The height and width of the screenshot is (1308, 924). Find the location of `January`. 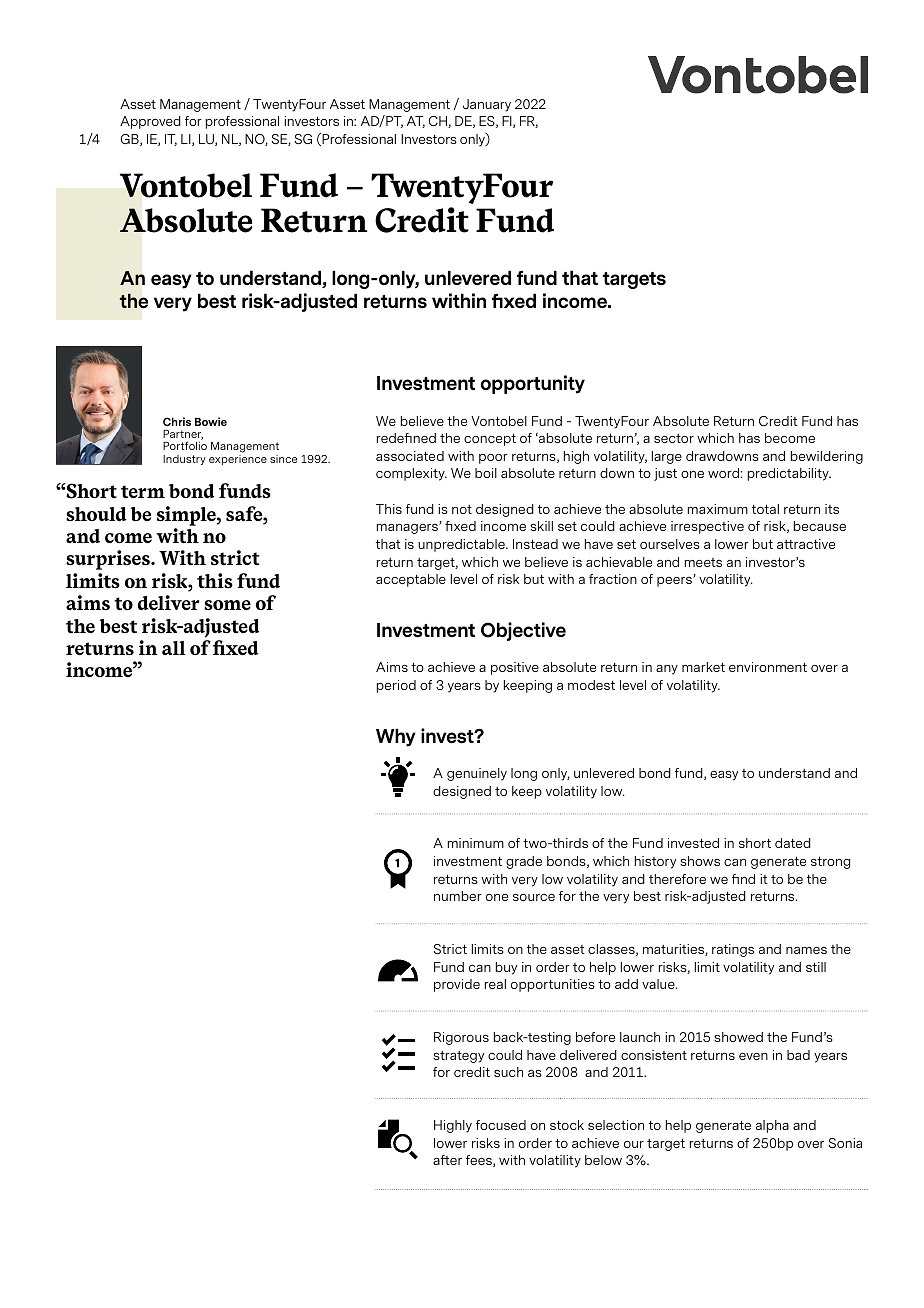

January is located at coordinates (487, 105).
